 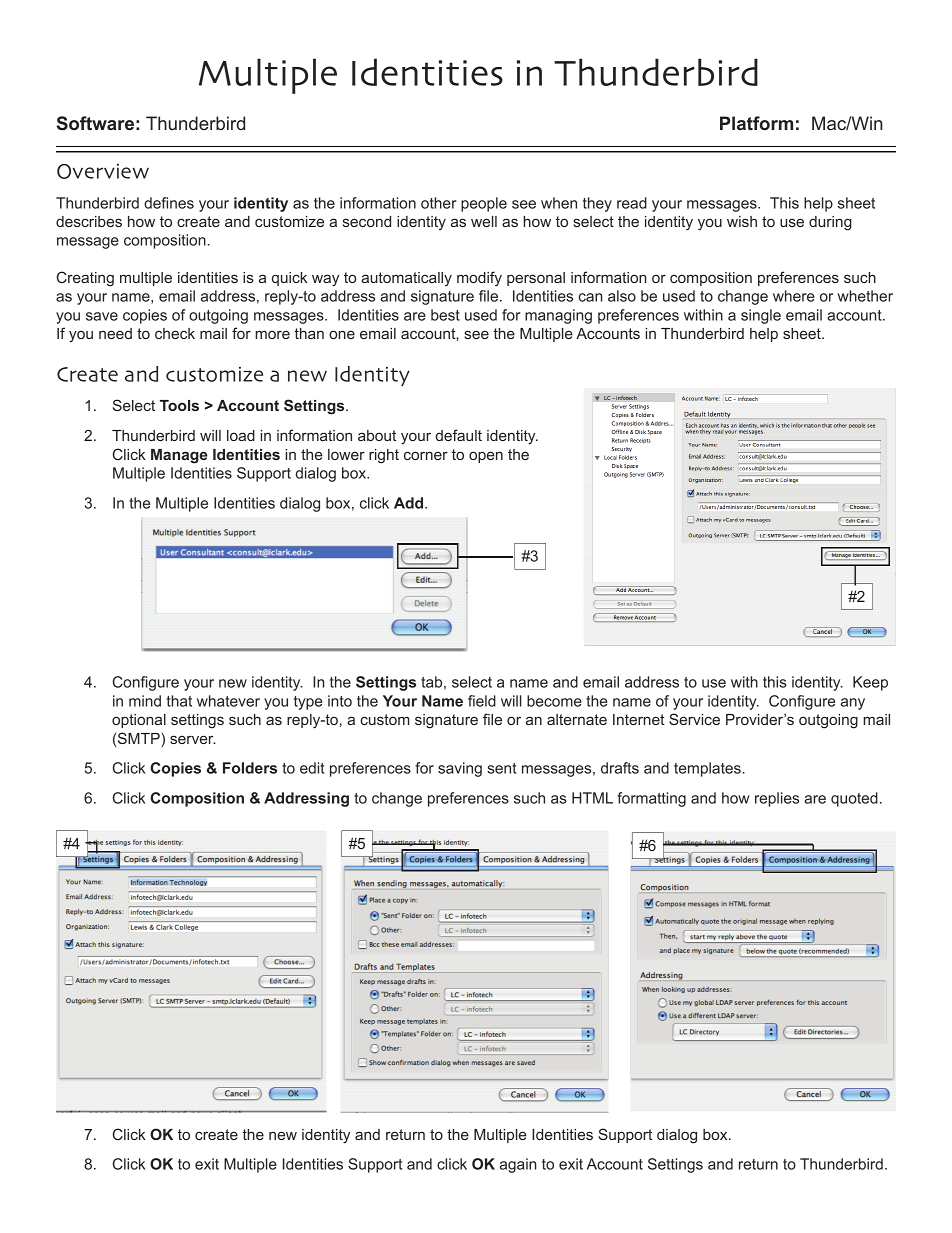 I want to click on Keep, so click(x=870, y=683).
